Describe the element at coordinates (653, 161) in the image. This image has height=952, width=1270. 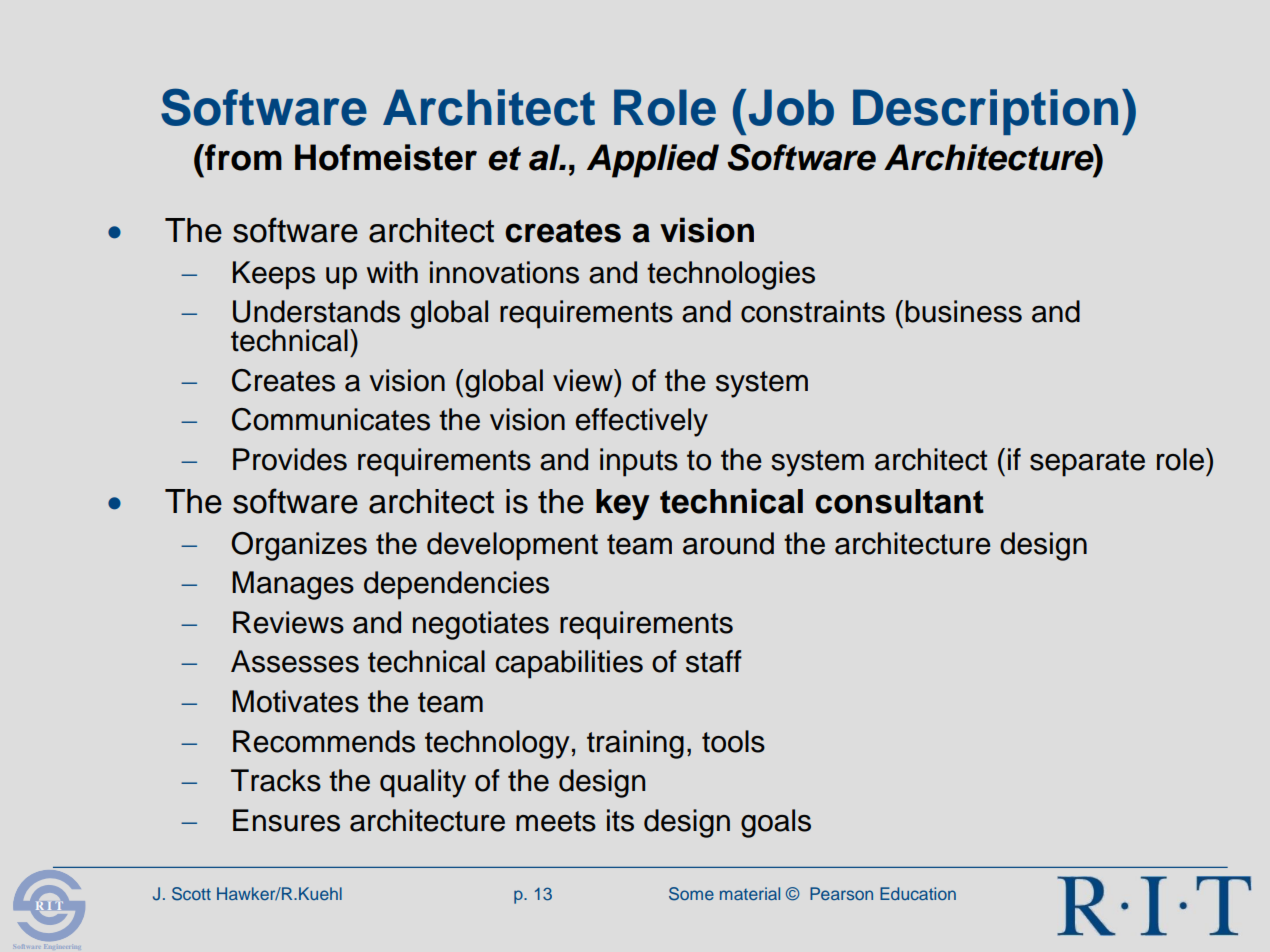
I see `Applied` at that location.
